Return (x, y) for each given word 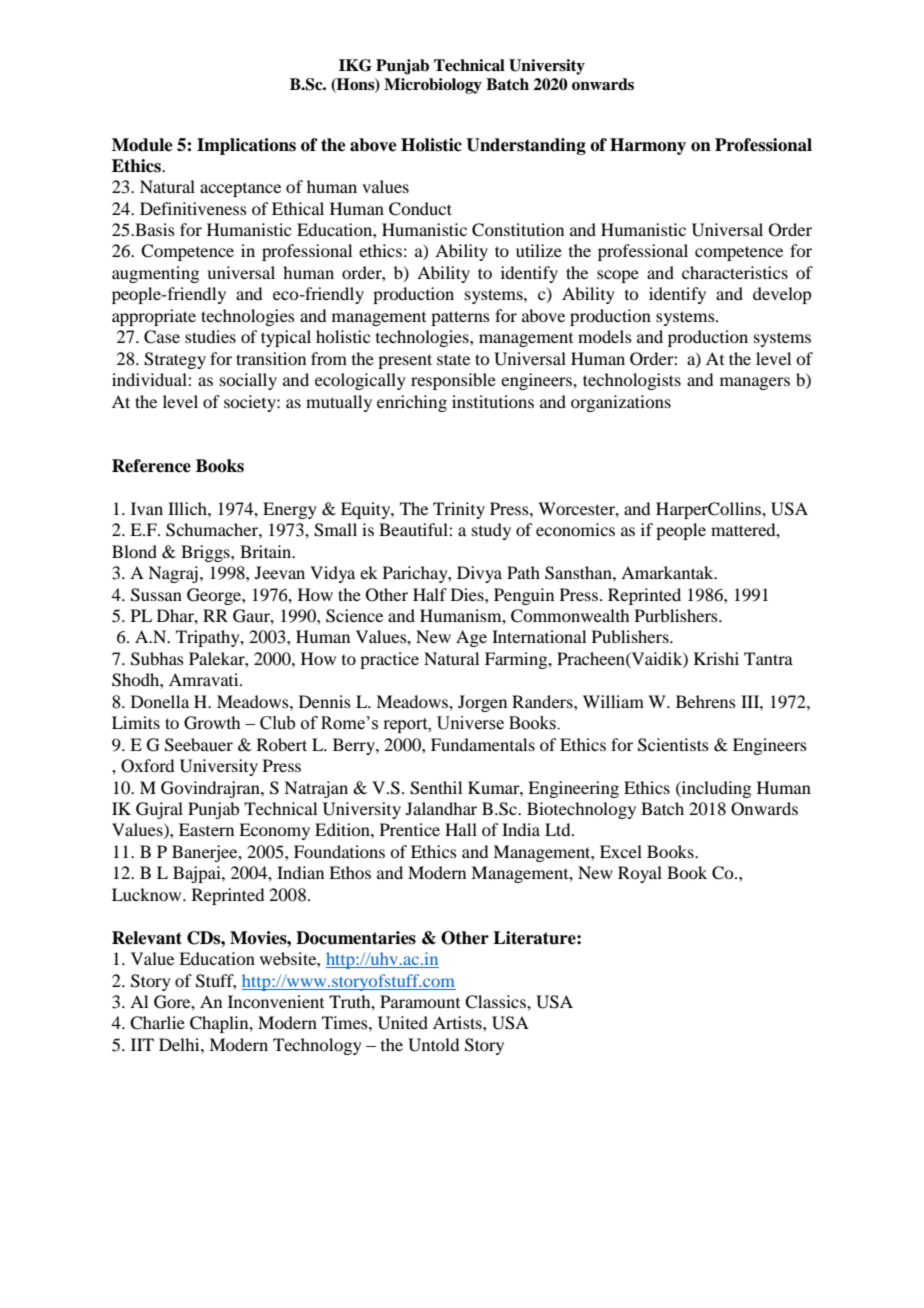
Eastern (206, 829)
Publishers (631, 636)
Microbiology (433, 86)
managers (755, 383)
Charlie (157, 1023)
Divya (479, 574)
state (453, 359)
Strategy (175, 360)
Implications (246, 146)
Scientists (673, 745)
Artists (458, 1022)
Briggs (206, 553)
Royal (640, 874)
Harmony (648, 146)
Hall (461, 829)
